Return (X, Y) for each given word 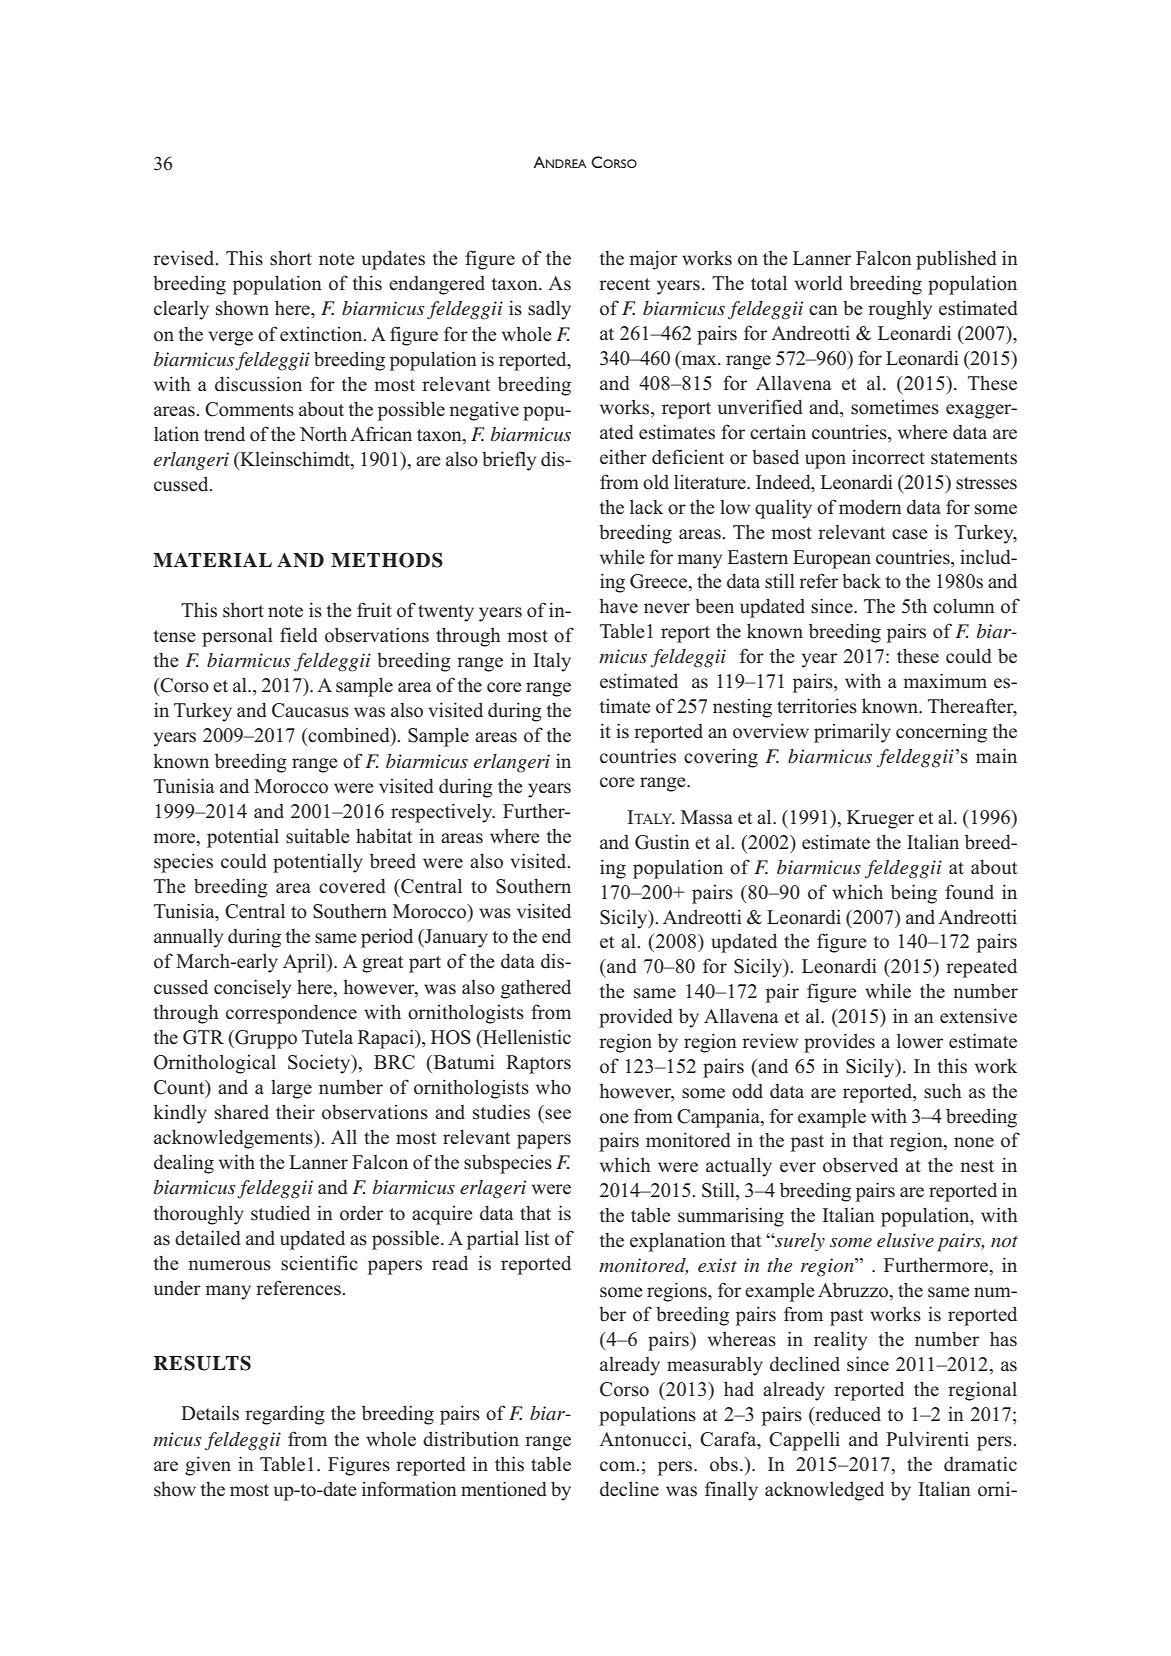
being (914, 894)
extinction (322, 334)
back (861, 581)
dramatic (980, 1463)
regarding (285, 1415)
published (956, 260)
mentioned (504, 1489)
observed (860, 1165)
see (558, 1114)
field (299, 635)
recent (624, 284)
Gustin (662, 842)
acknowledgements (234, 1139)
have (619, 606)
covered (352, 886)
